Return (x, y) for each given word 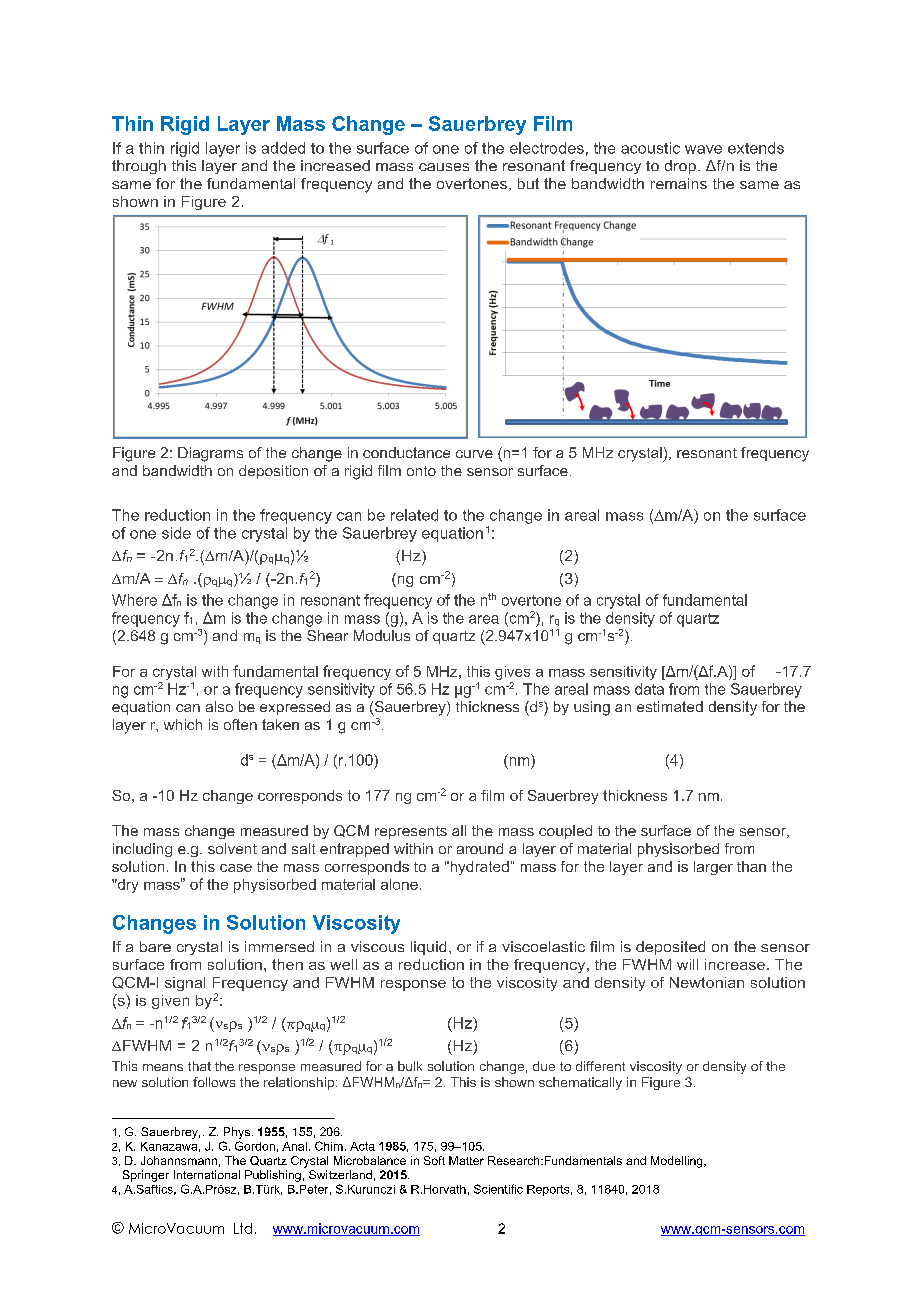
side (176, 533)
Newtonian (707, 982)
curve (474, 454)
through (139, 167)
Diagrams (210, 454)
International (207, 1174)
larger (713, 868)
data (649, 689)
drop (680, 167)
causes (444, 167)
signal (185, 984)
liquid (428, 948)
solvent (232, 848)
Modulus (382, 635)
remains (679, 183)
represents (411, 832)
